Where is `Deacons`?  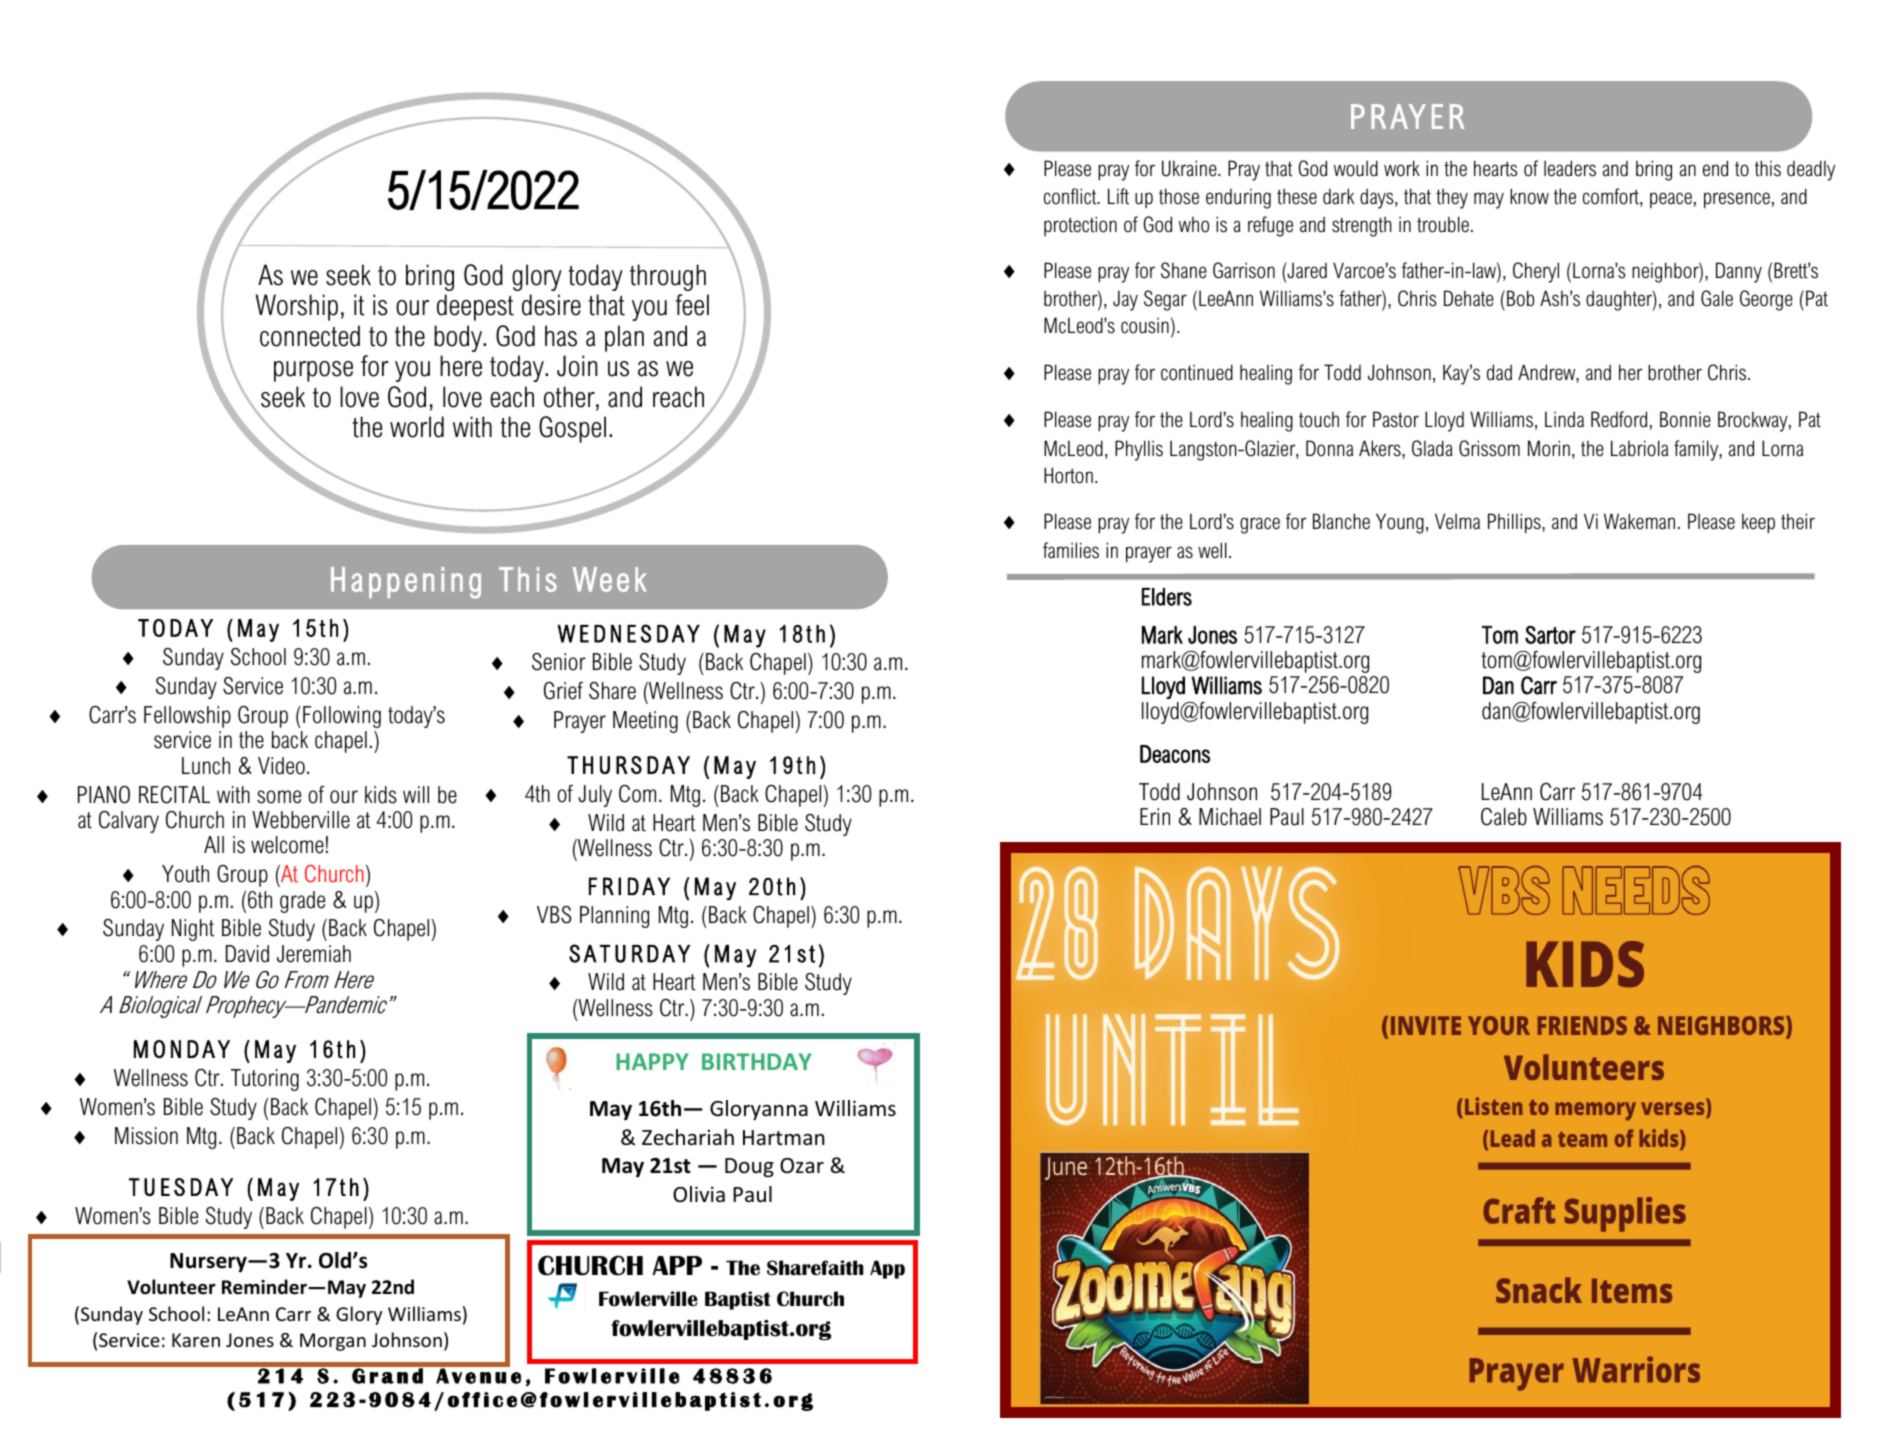
Deacons is located at coordinates (1175, 754).
